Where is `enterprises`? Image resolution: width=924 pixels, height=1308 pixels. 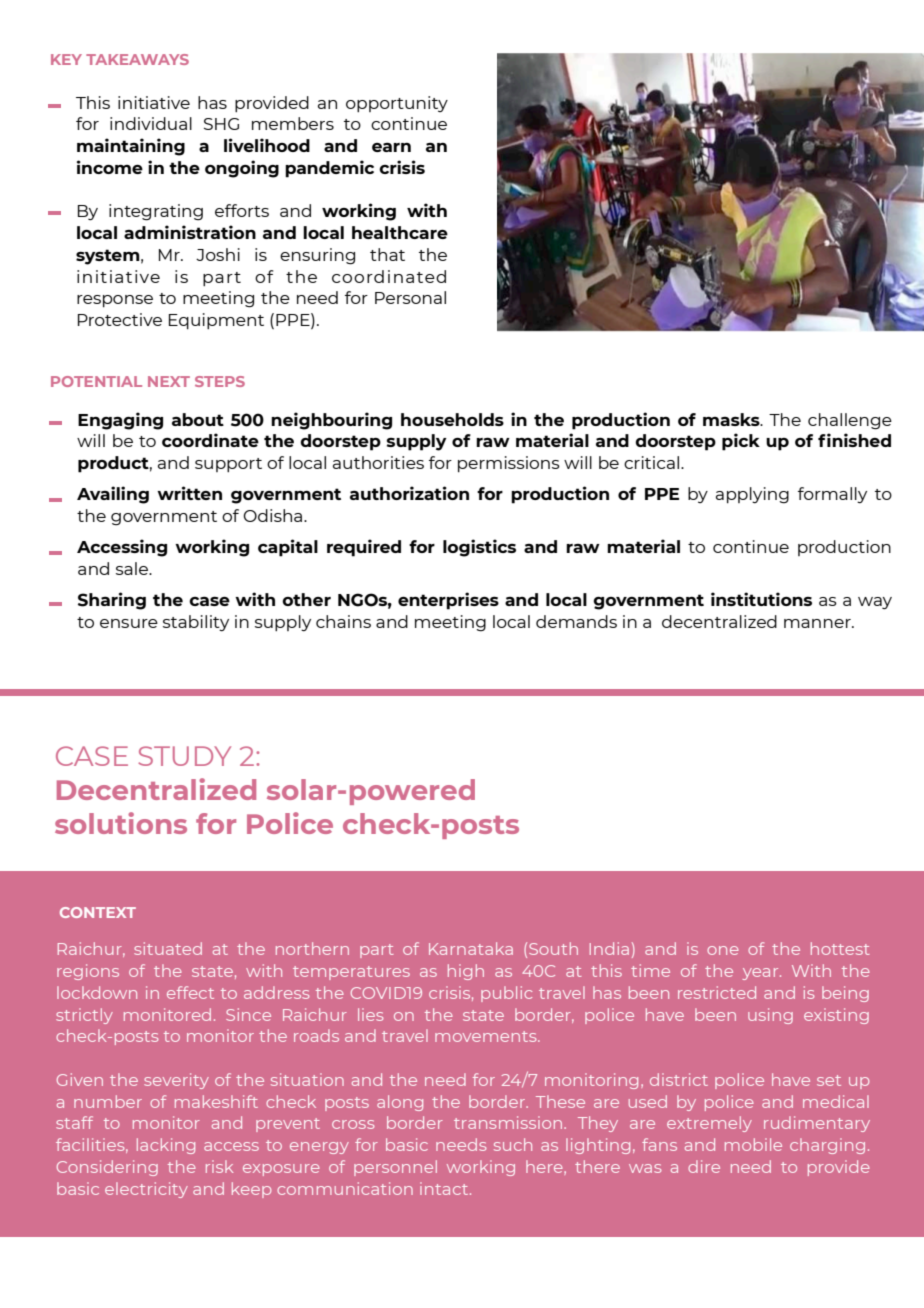 enterprises is located at coordinates (448, 601).
